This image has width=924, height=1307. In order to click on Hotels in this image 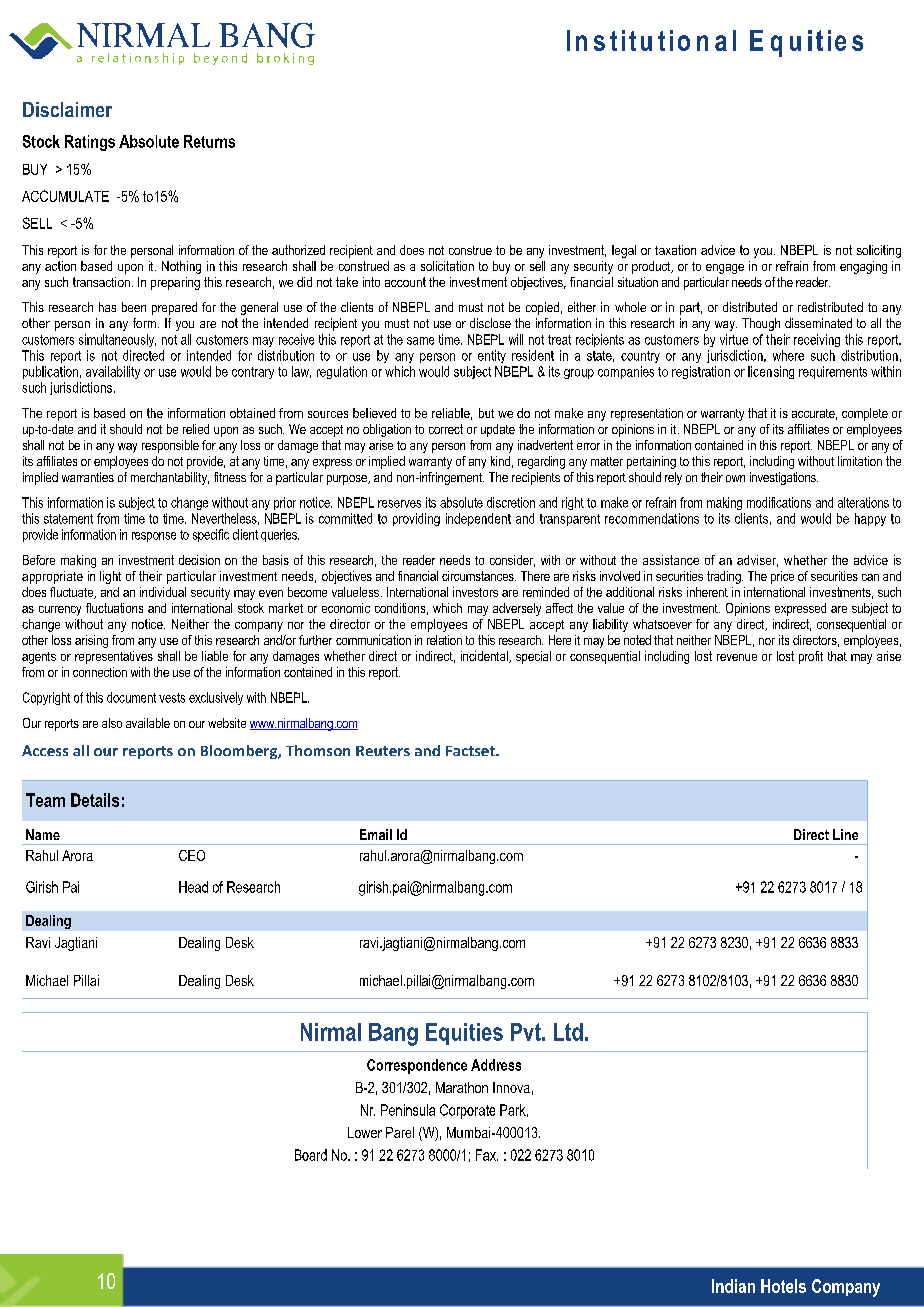, I will do `click(783, 1286)`.
